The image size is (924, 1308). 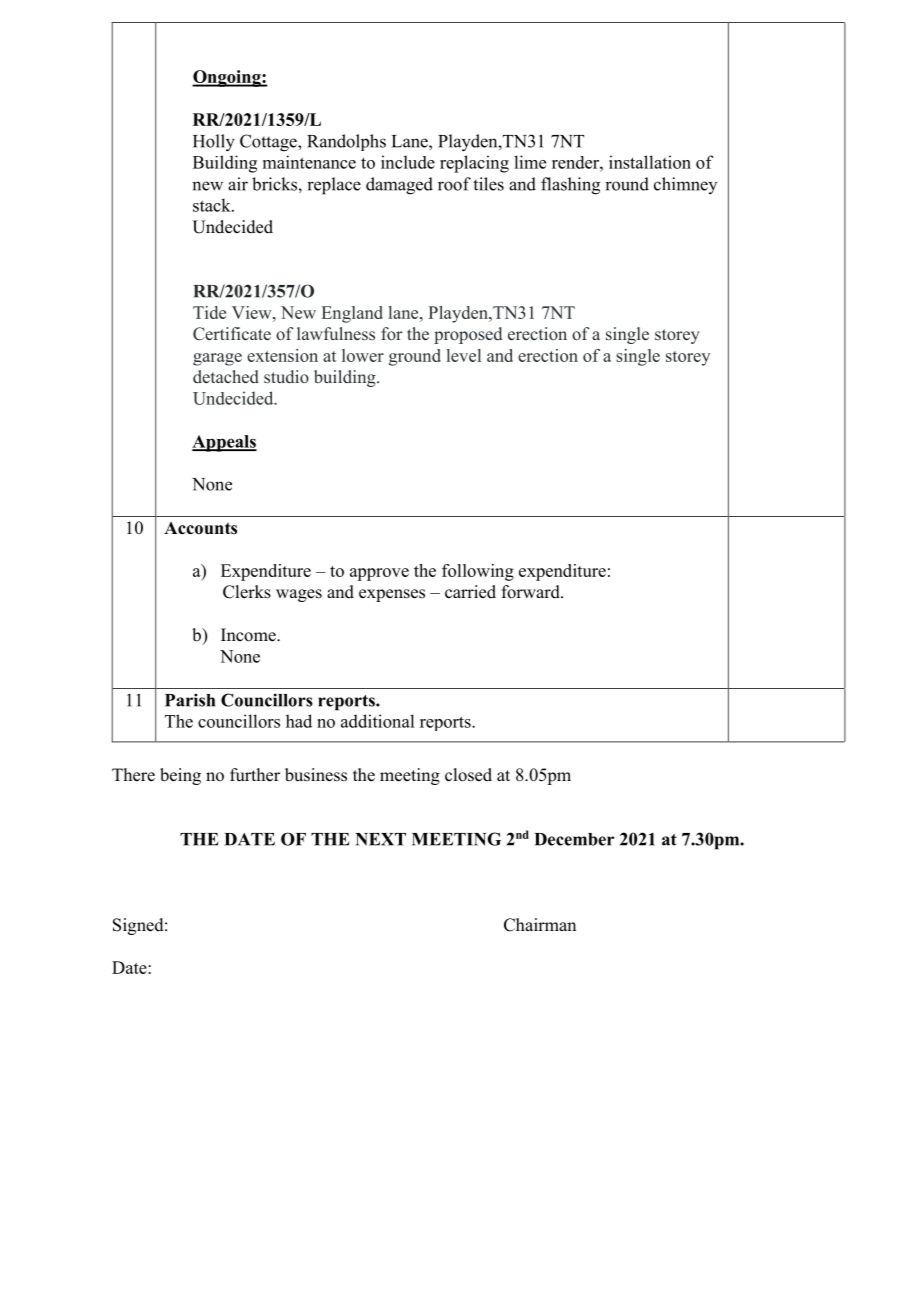 I want to click on being, so click(x=180, y=776).
